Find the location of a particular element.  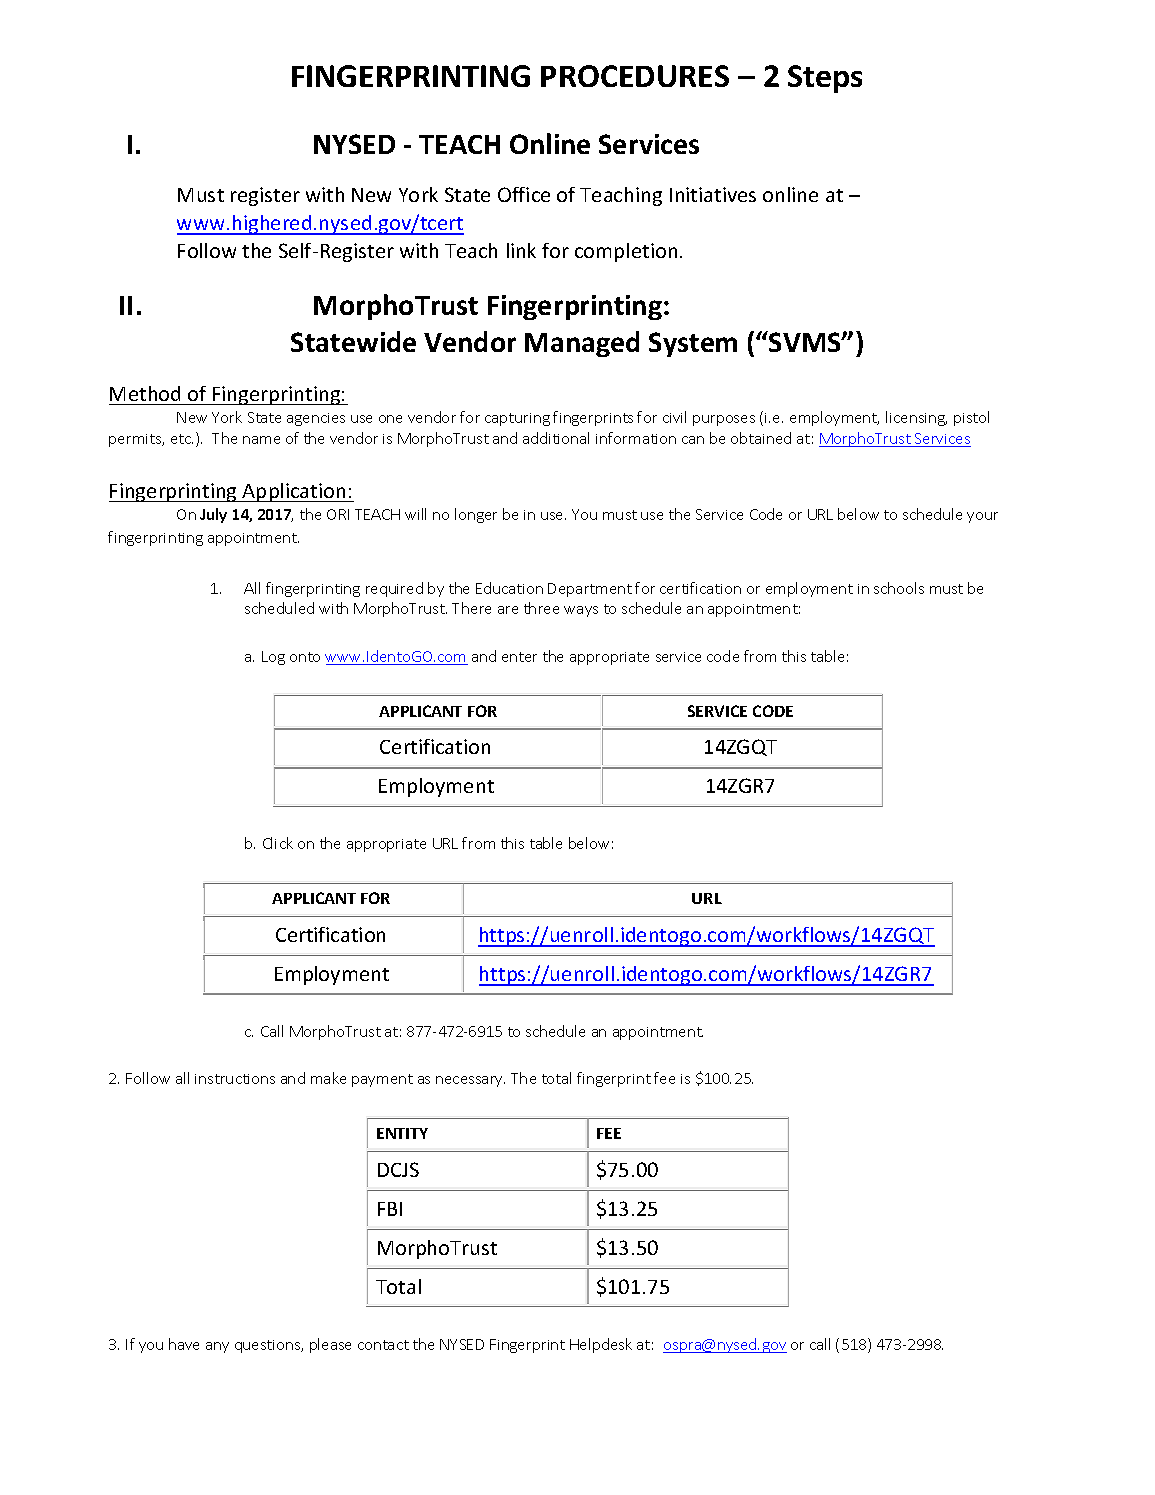

Helpdesk is located at coordinates (601, 1345).
